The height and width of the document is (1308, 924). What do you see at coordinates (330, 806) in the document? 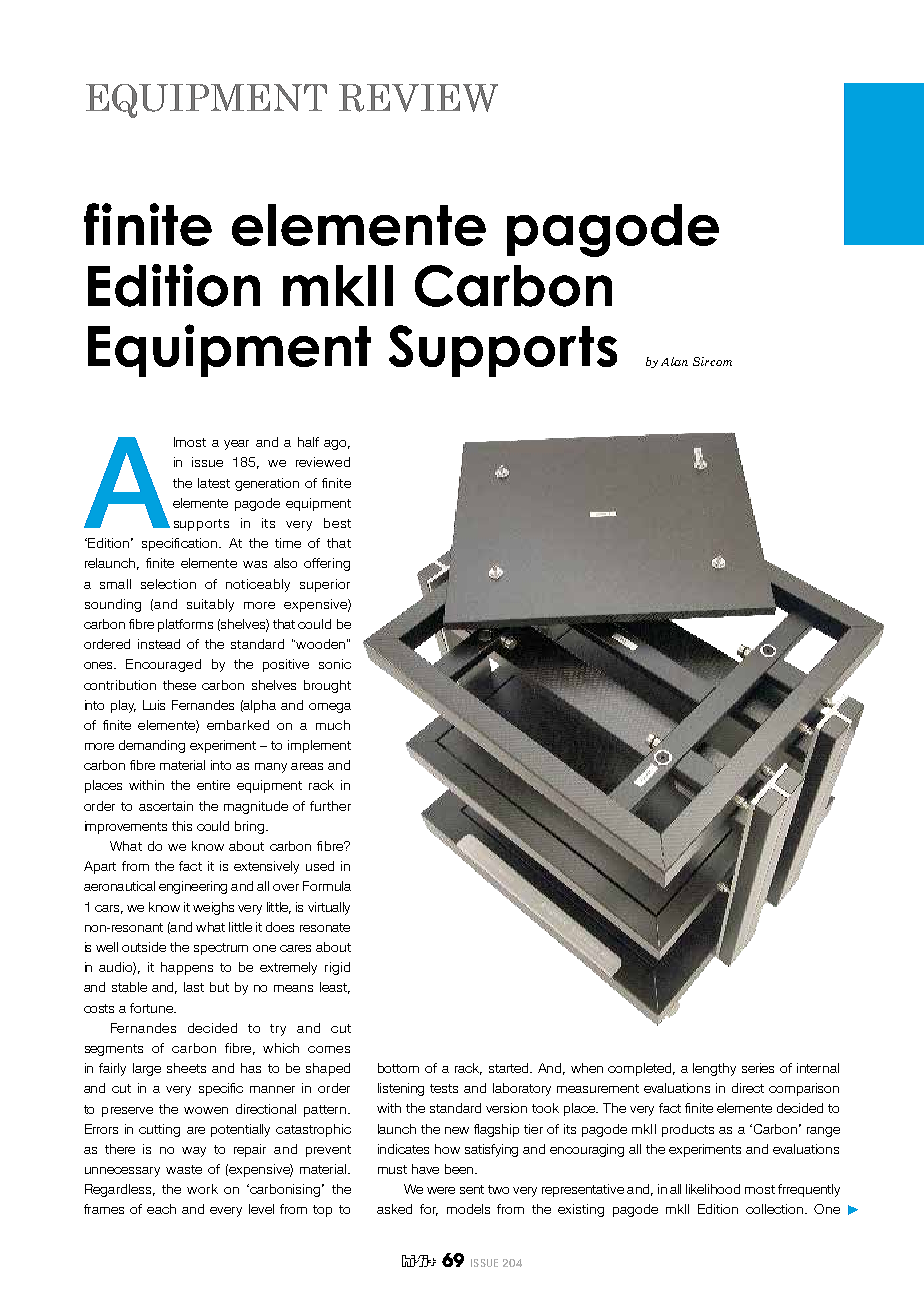
I see `further` at bounding box center [330, 806].
